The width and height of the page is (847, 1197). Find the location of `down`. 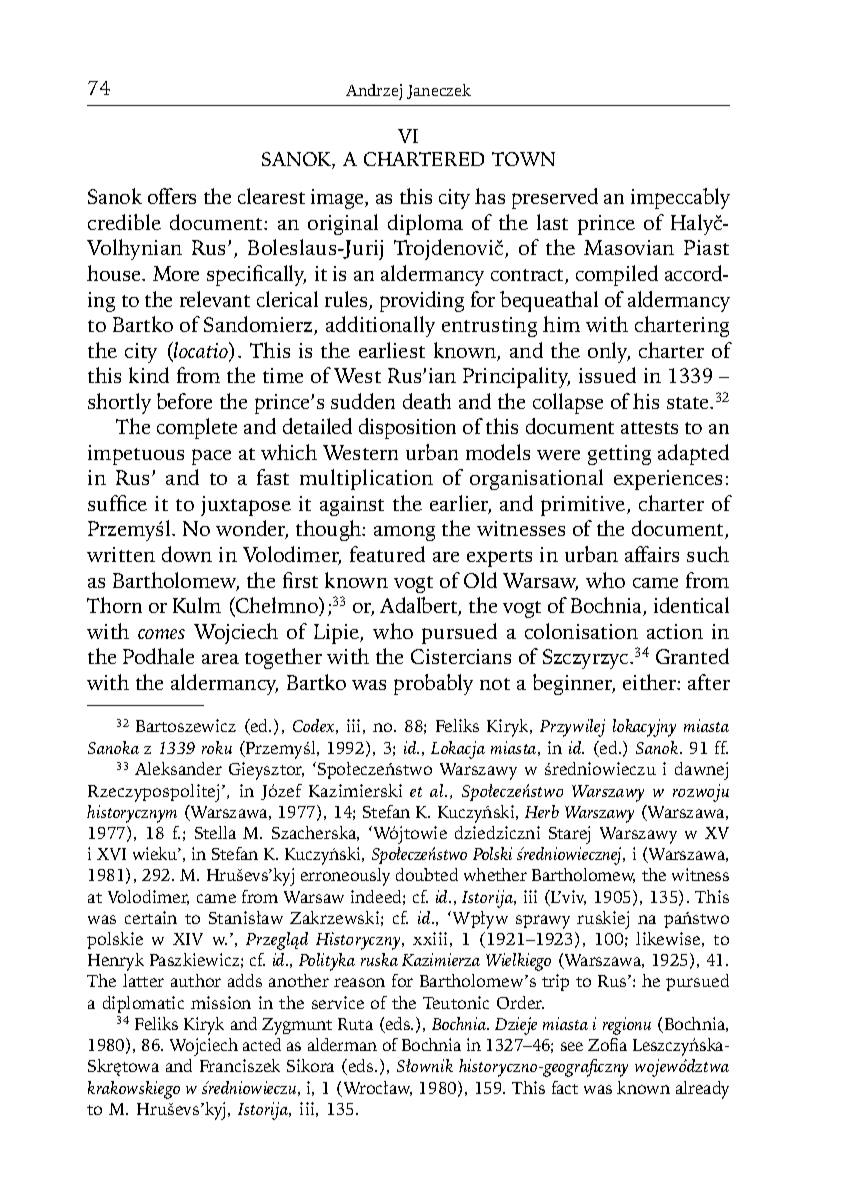

down is located at coordinates (187, 554).
